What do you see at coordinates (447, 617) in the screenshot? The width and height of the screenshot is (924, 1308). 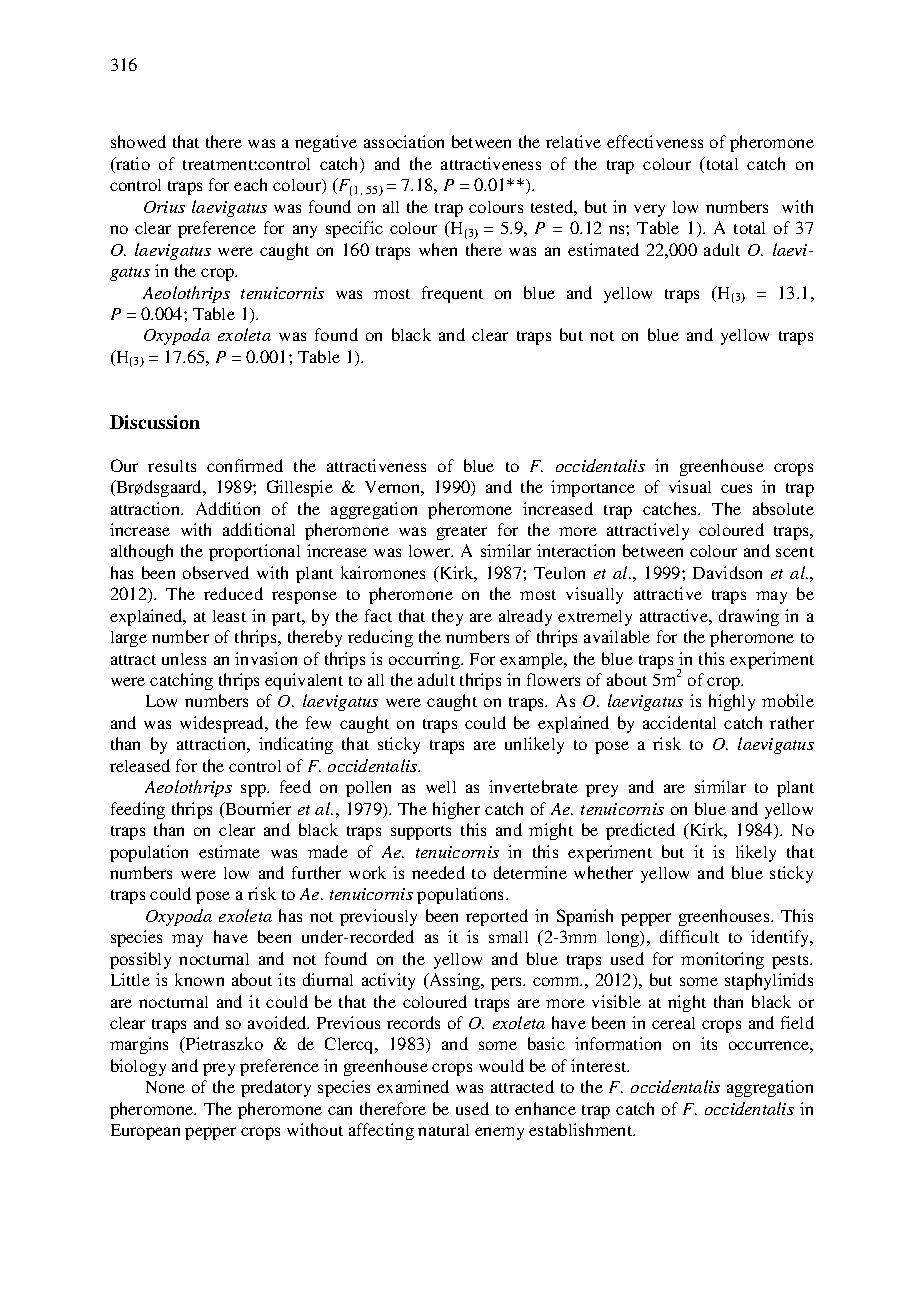 I see `they` at bounding box center [447, 617].
